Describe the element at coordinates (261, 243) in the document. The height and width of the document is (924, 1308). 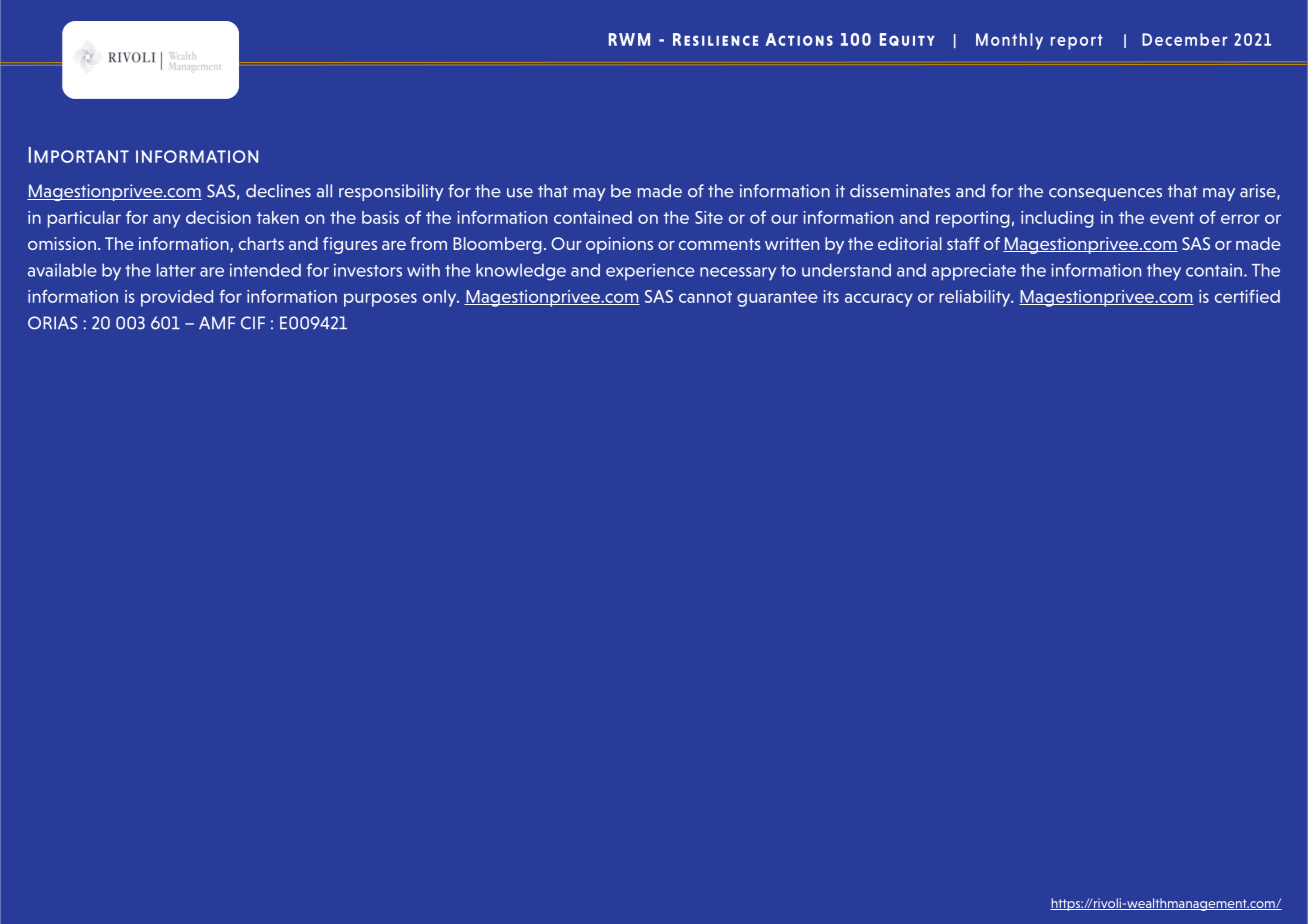
I see `charts` at that location.
